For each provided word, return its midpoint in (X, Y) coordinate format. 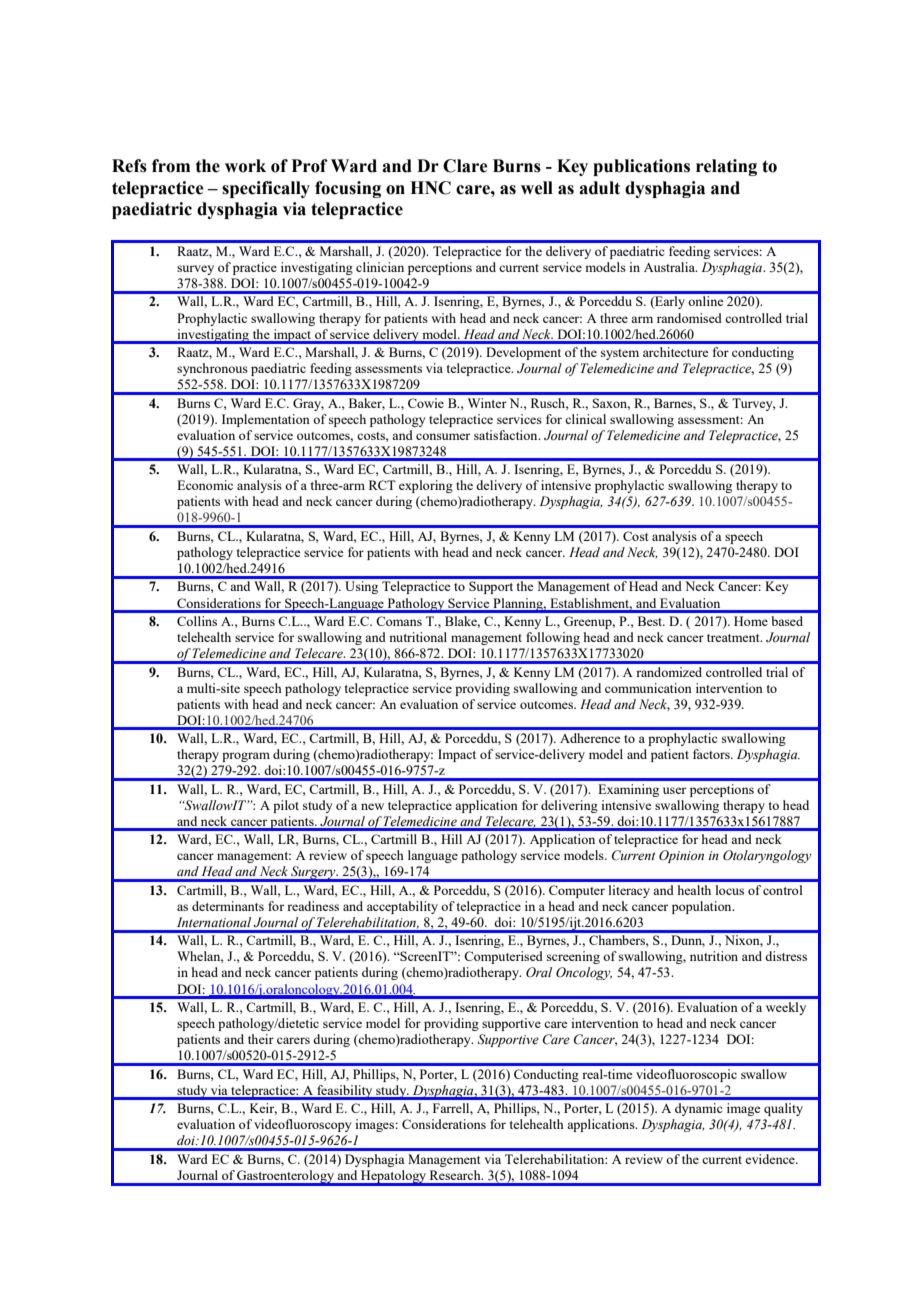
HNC (430, 188)
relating (726, 167)
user (674, 790)
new (372, 806)
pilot (286, 806)
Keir (263, 1109)
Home (751, 621)
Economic (205, 485)
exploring (426, 486)
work (245, 166)
